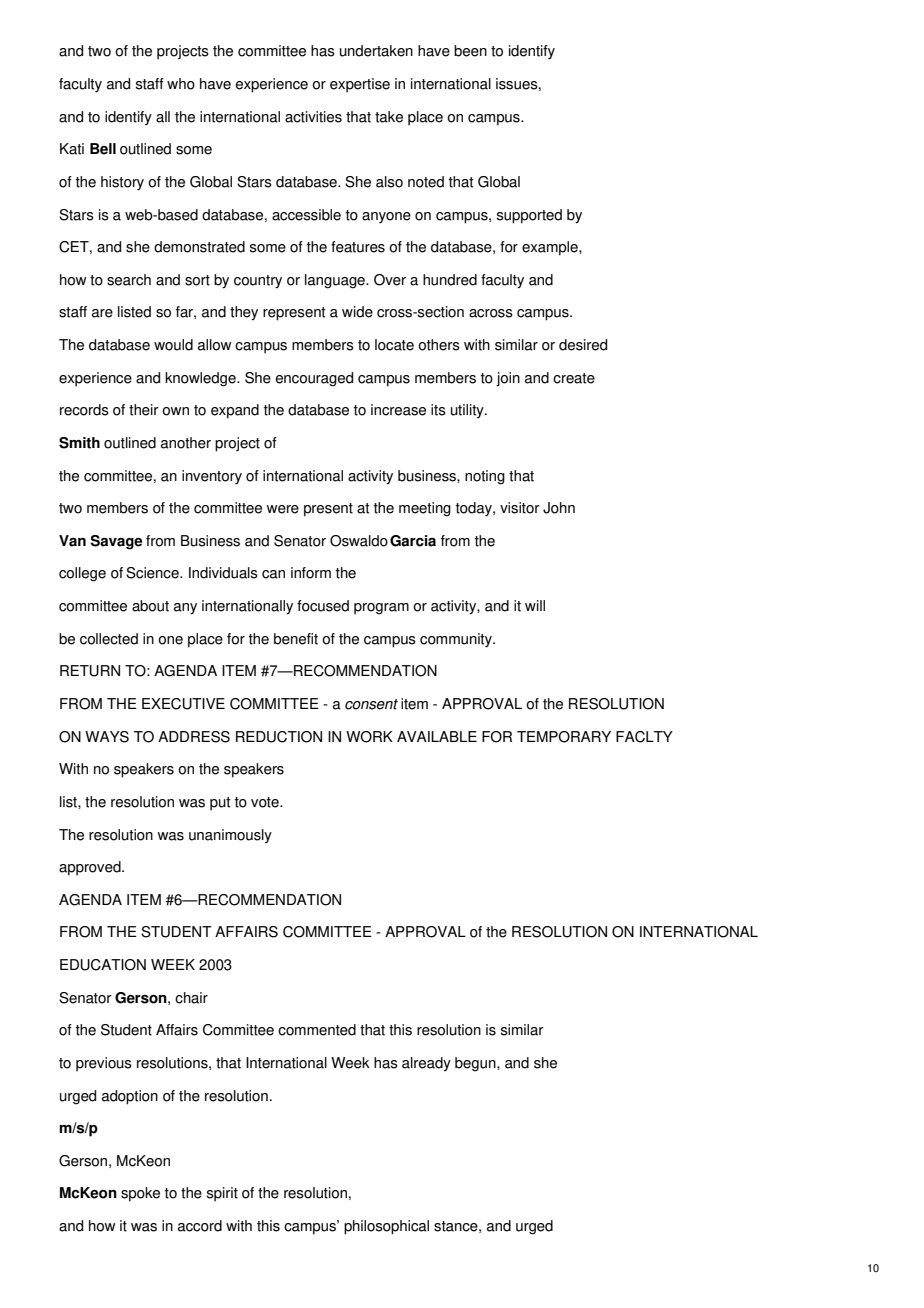 The width and height of the image is (924, 1308). What do you see at coordinates (313, 117) in the image?
I see `activities` at bounding box center [313, 117].
